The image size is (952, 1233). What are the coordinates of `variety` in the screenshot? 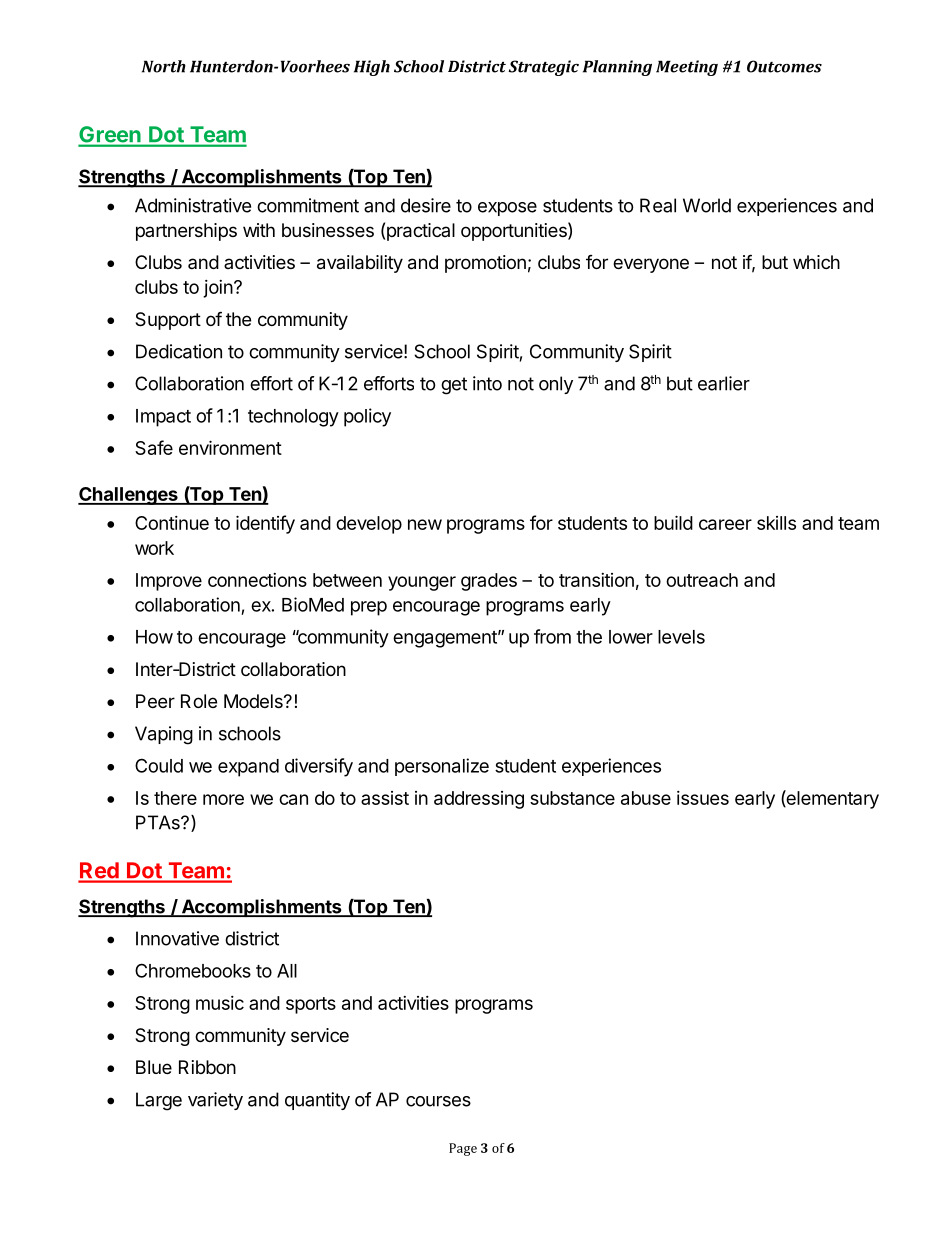 It's located at (215, 1101).
